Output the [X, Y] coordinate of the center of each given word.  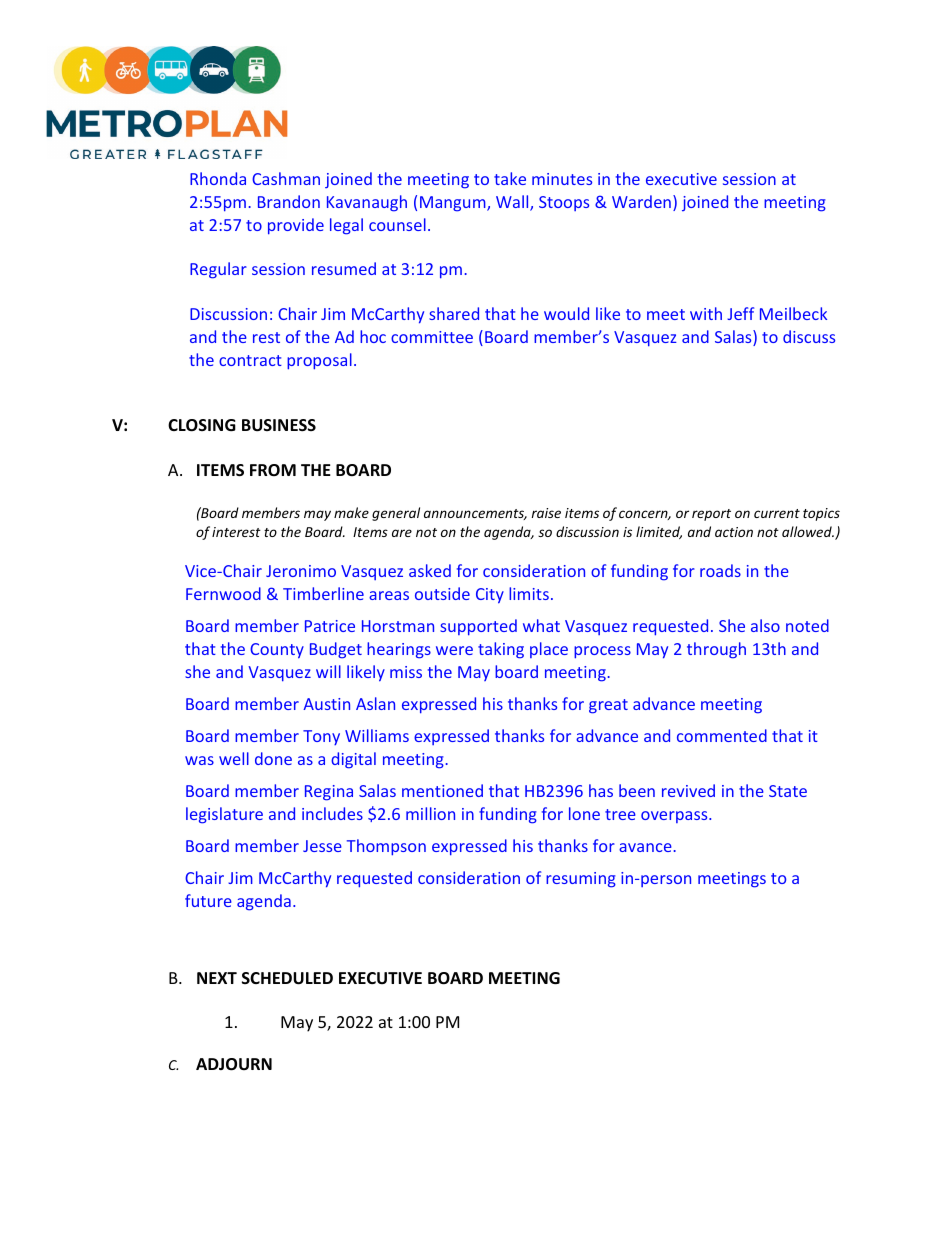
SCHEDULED [287, 978]
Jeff [740, 313]
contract [250, 360]
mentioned [442, 790]
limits [529, 593]
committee [432, 337]
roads [720, 570]
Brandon [289, 201]
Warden [641, 201]
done [273, 758]
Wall [513, 203]
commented [722, 735]
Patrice [330, 626]
